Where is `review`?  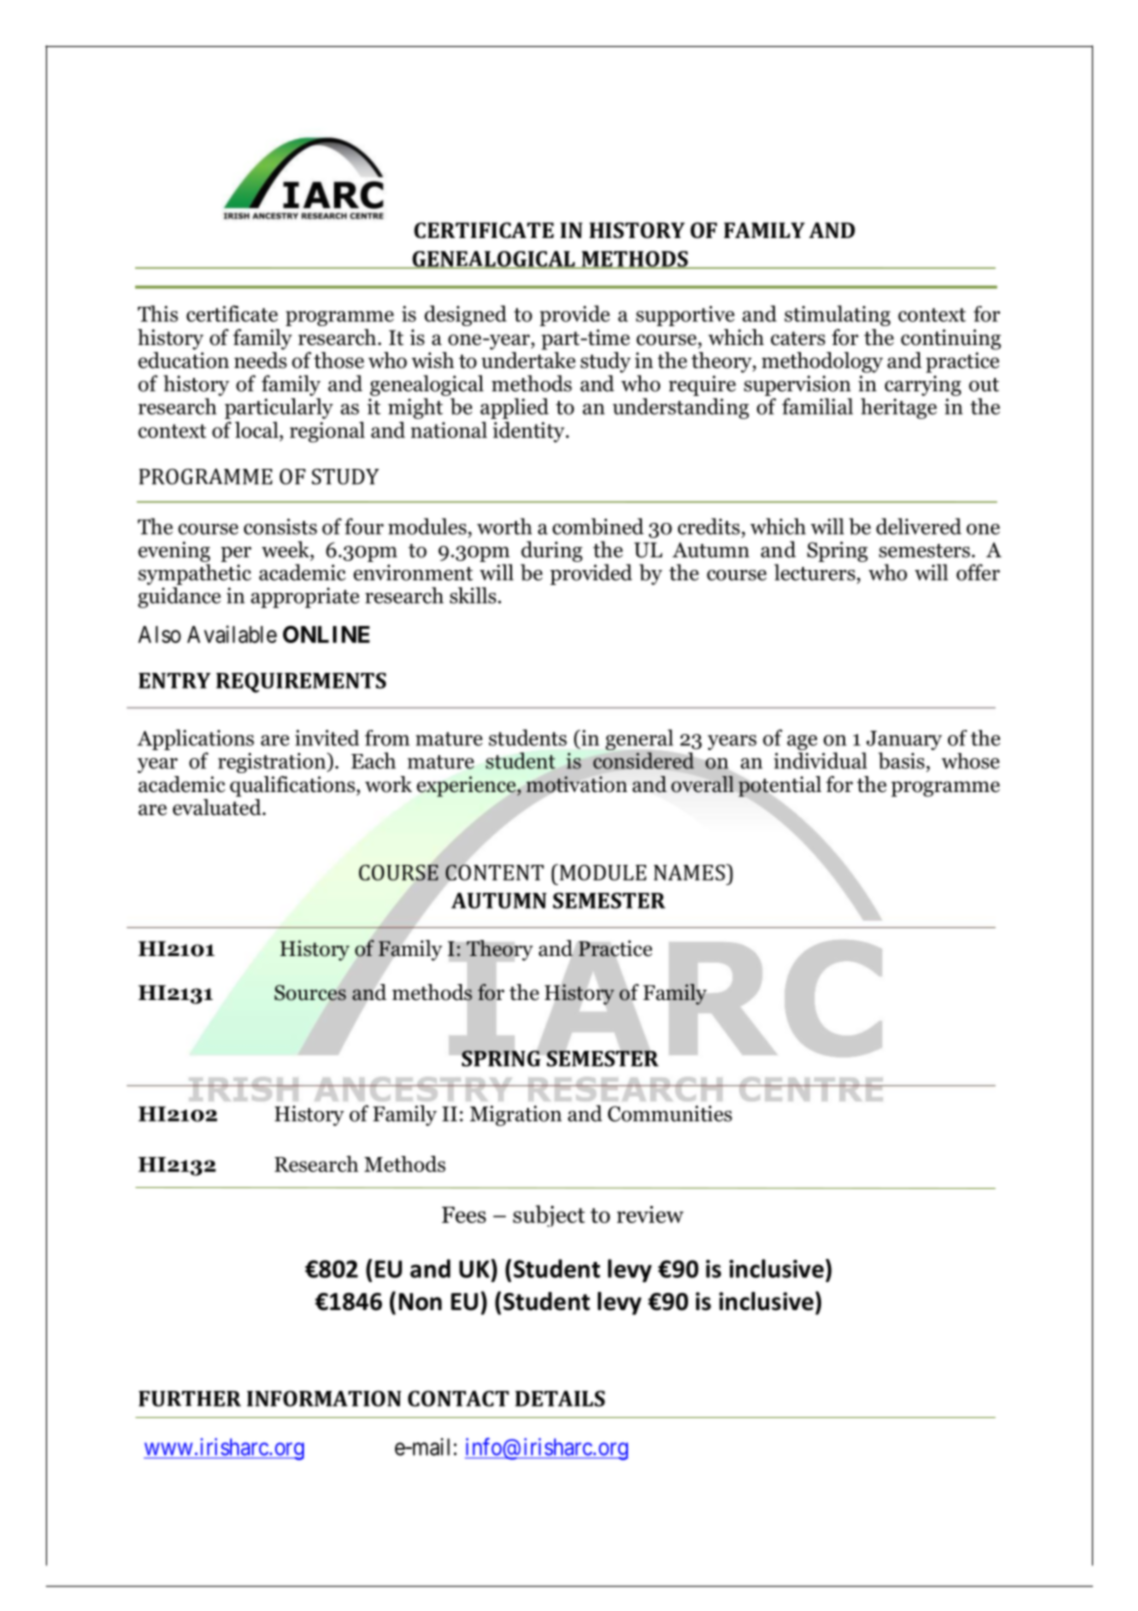 review is located at coordinates (650, 1214).
